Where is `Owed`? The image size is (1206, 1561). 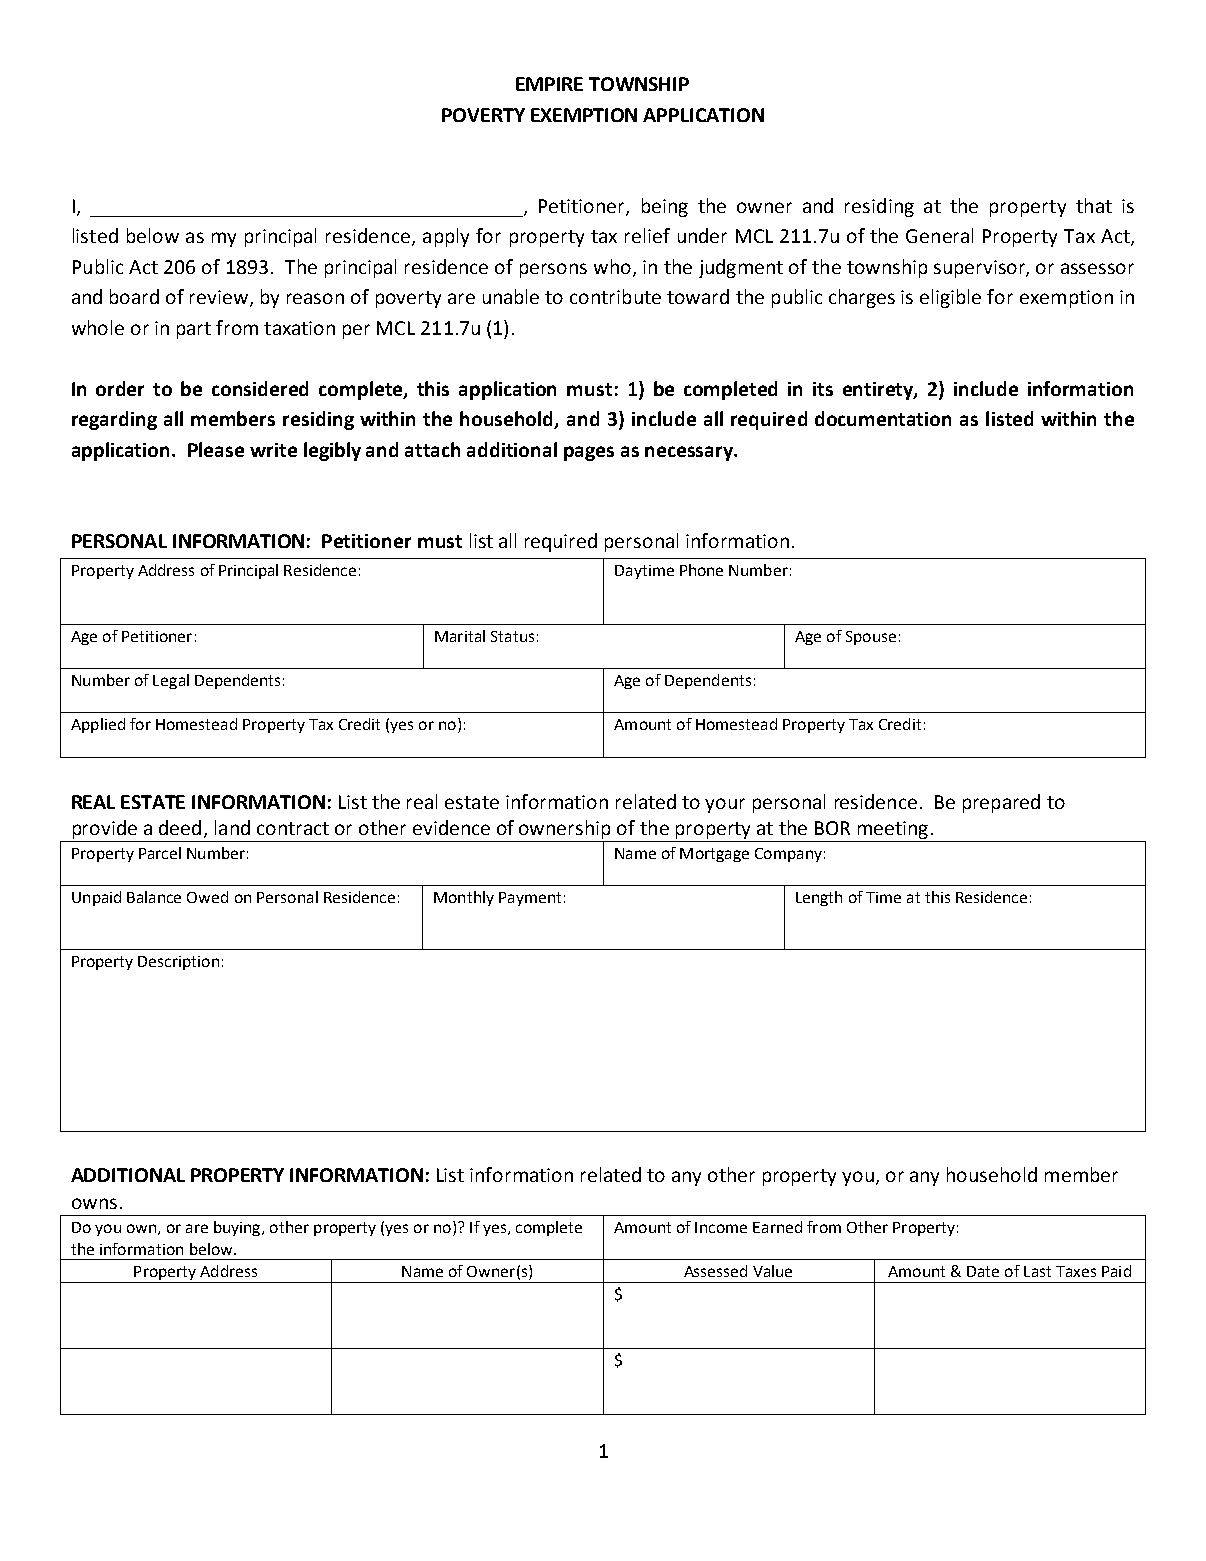 Owed is located at coordinates (207, 897).
